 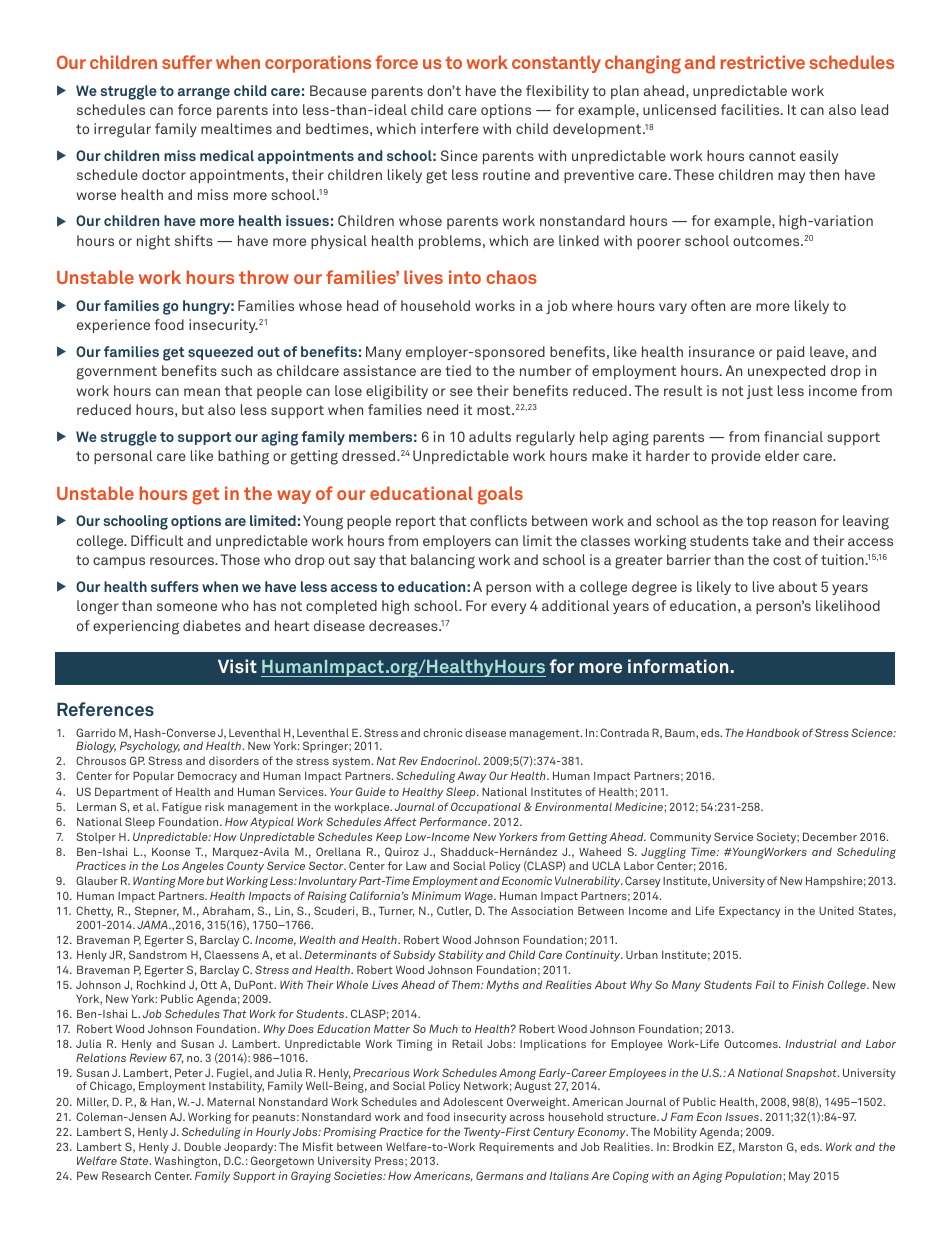 What do you see at coordinates (450, 128) in the screenshot?
I see `interfere` at bounding box center [450, 128].
